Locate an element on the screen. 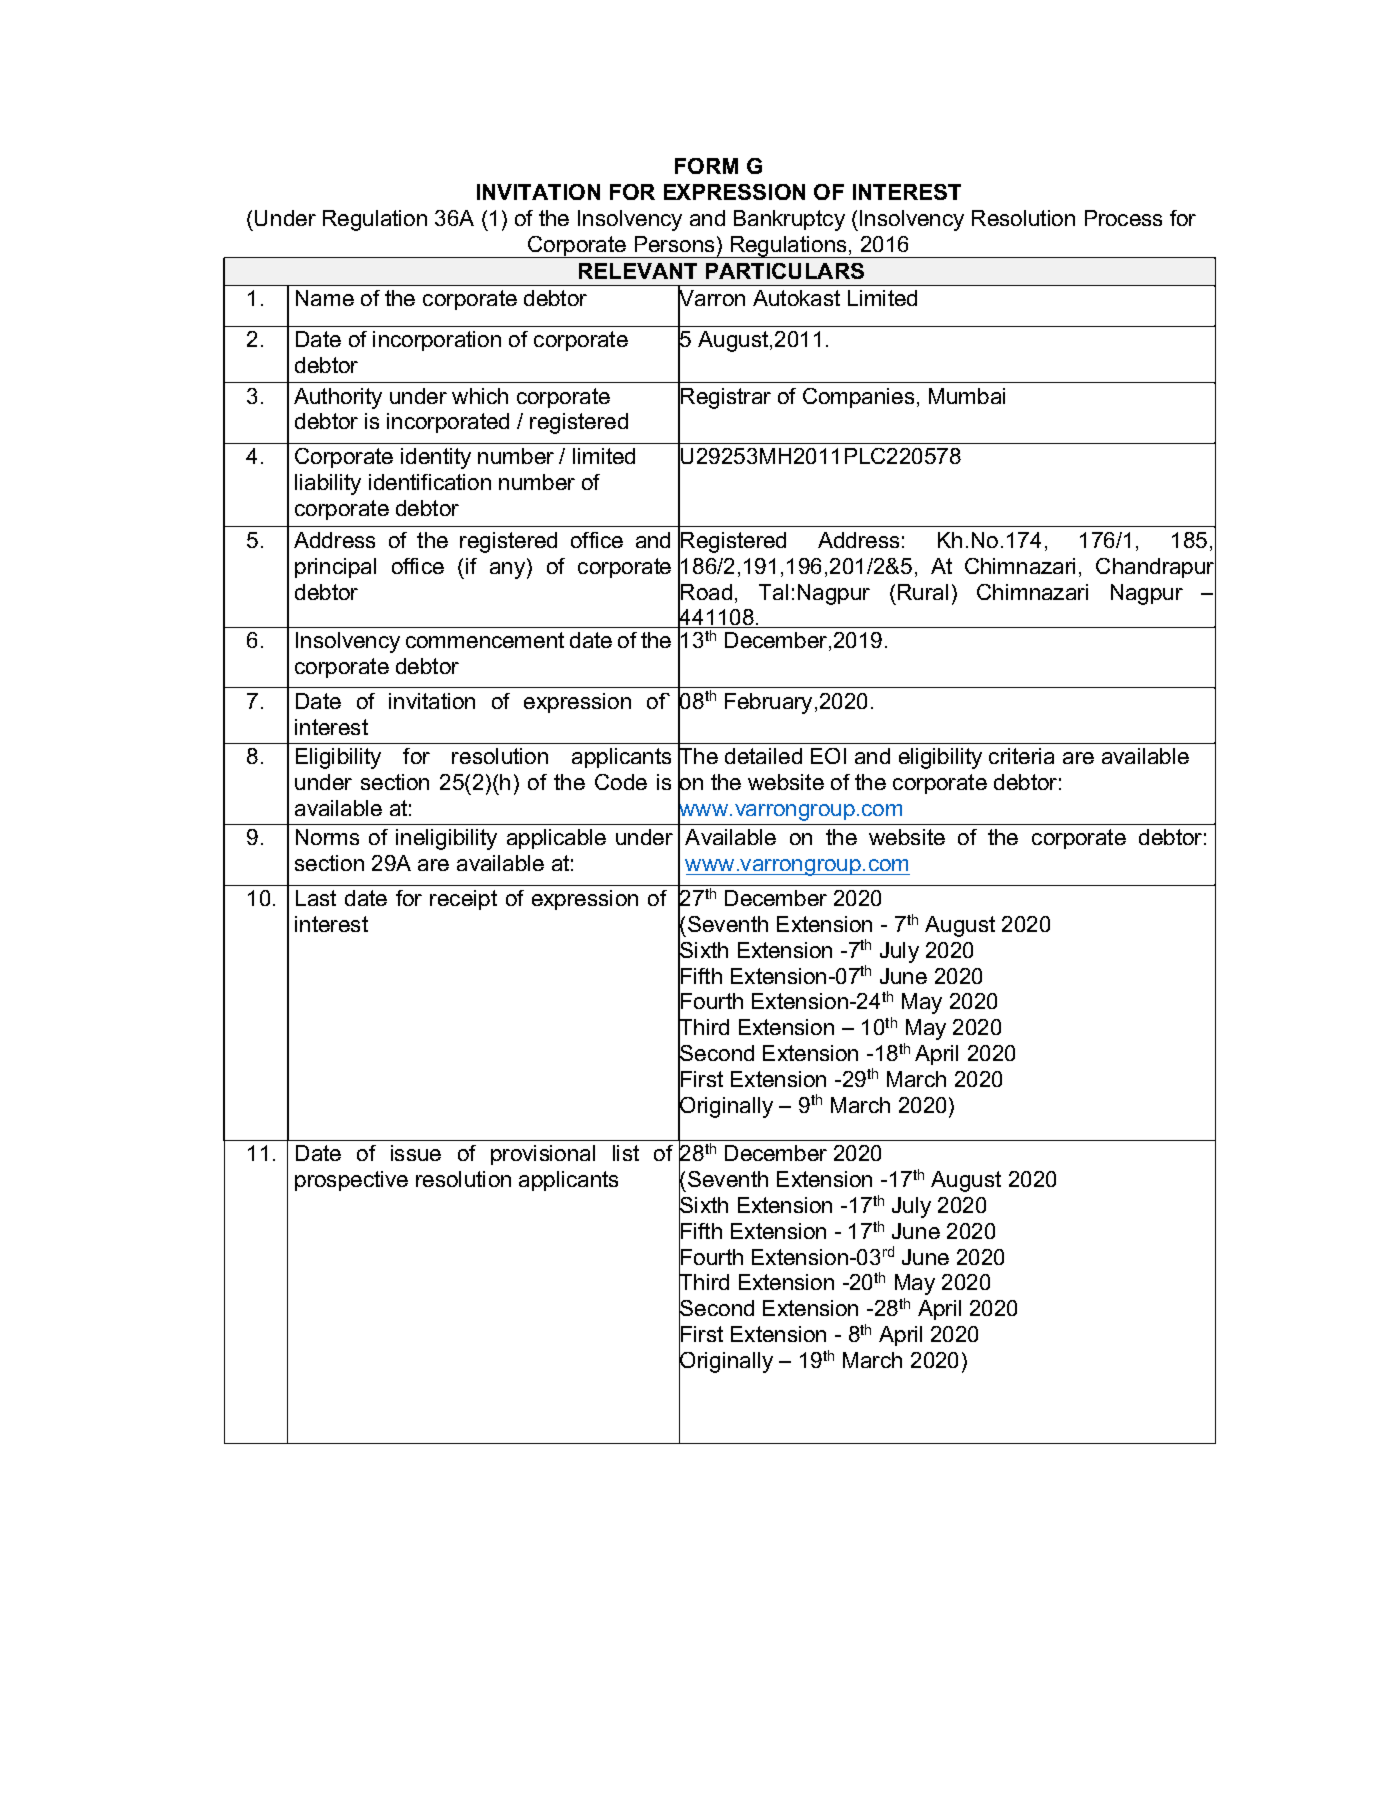 This screenshot has width=1391, height=1801. detailed is located at coordinates (763, 756).
